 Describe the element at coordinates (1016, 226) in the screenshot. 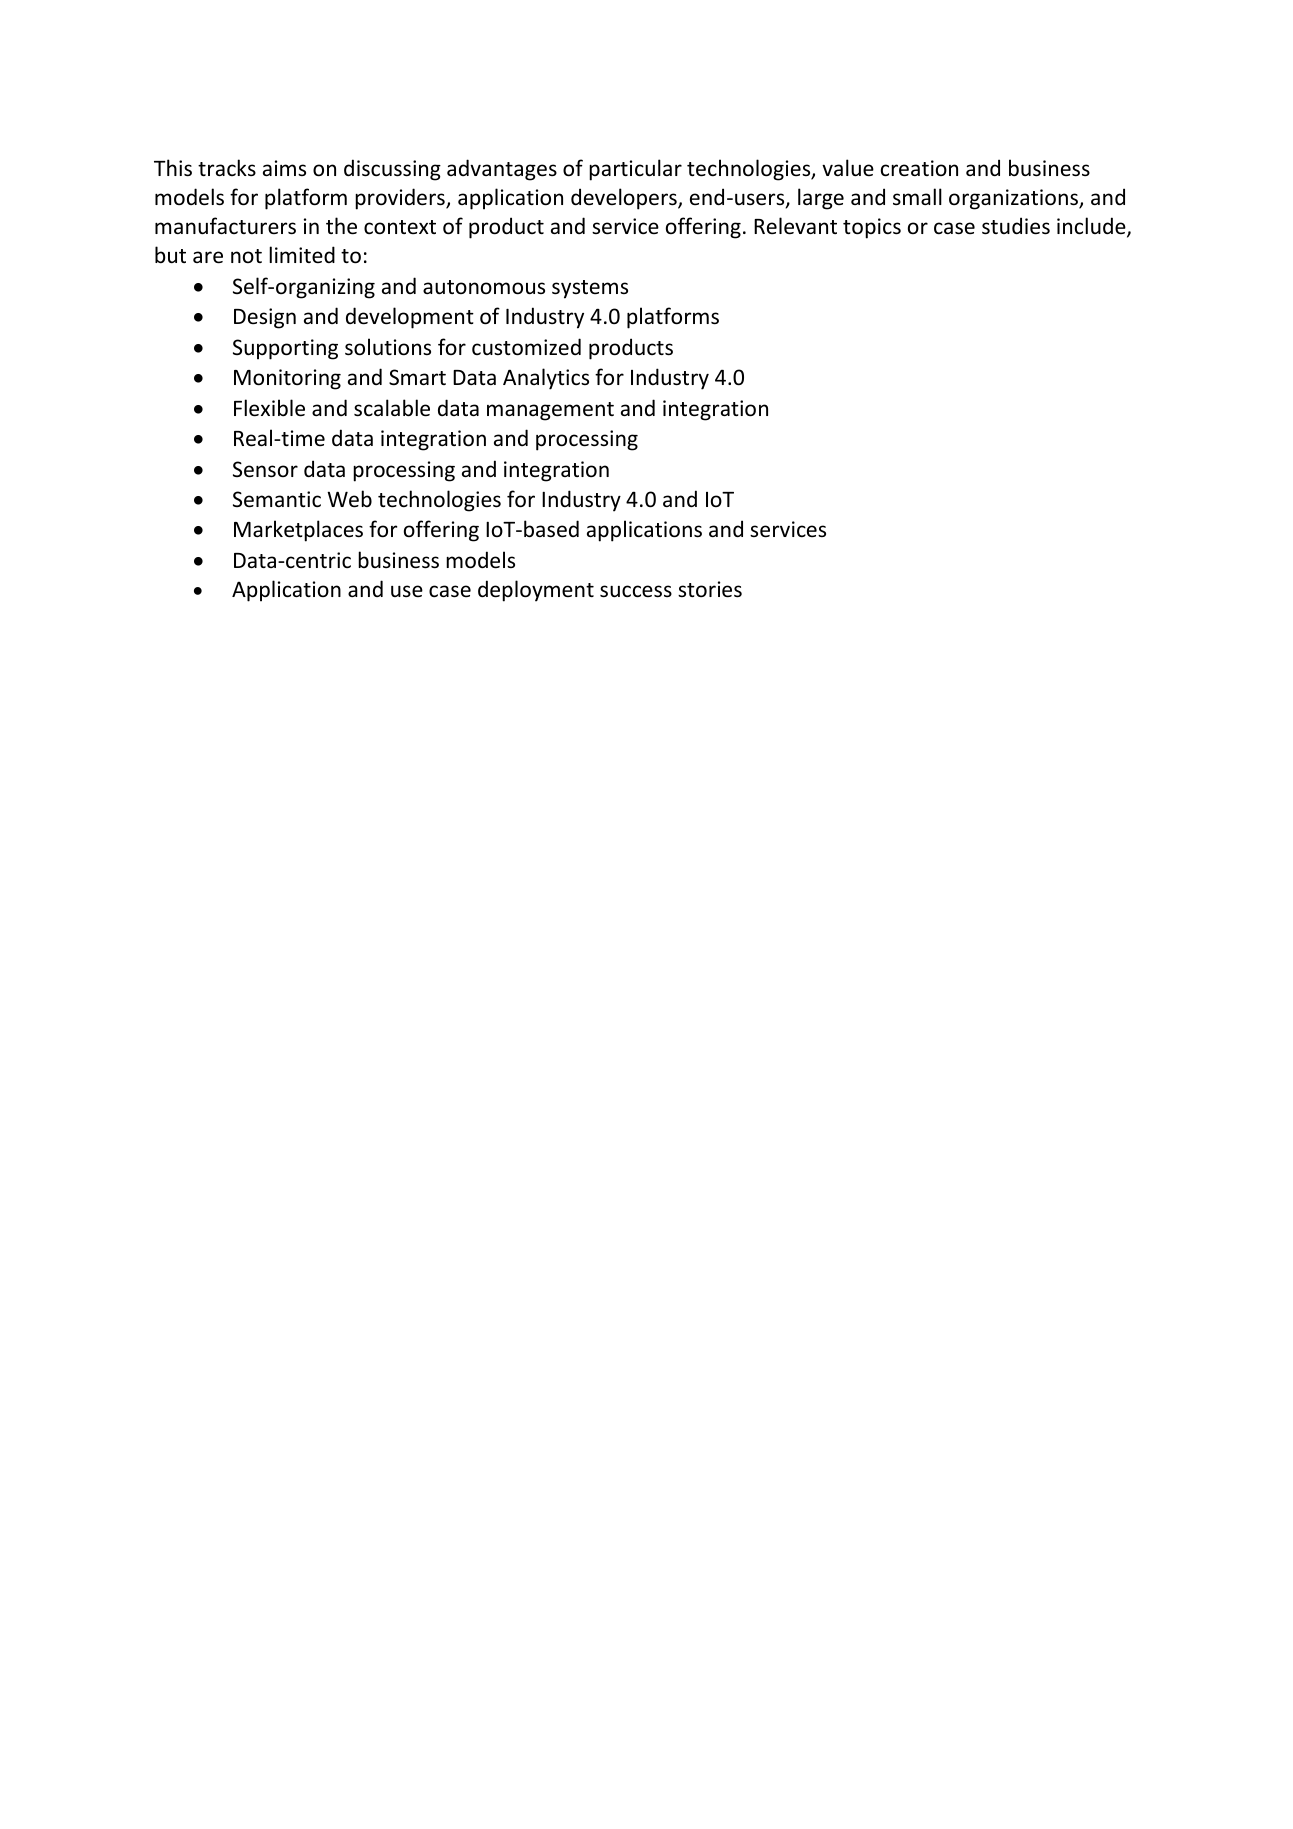

I see `studies` at that location.
